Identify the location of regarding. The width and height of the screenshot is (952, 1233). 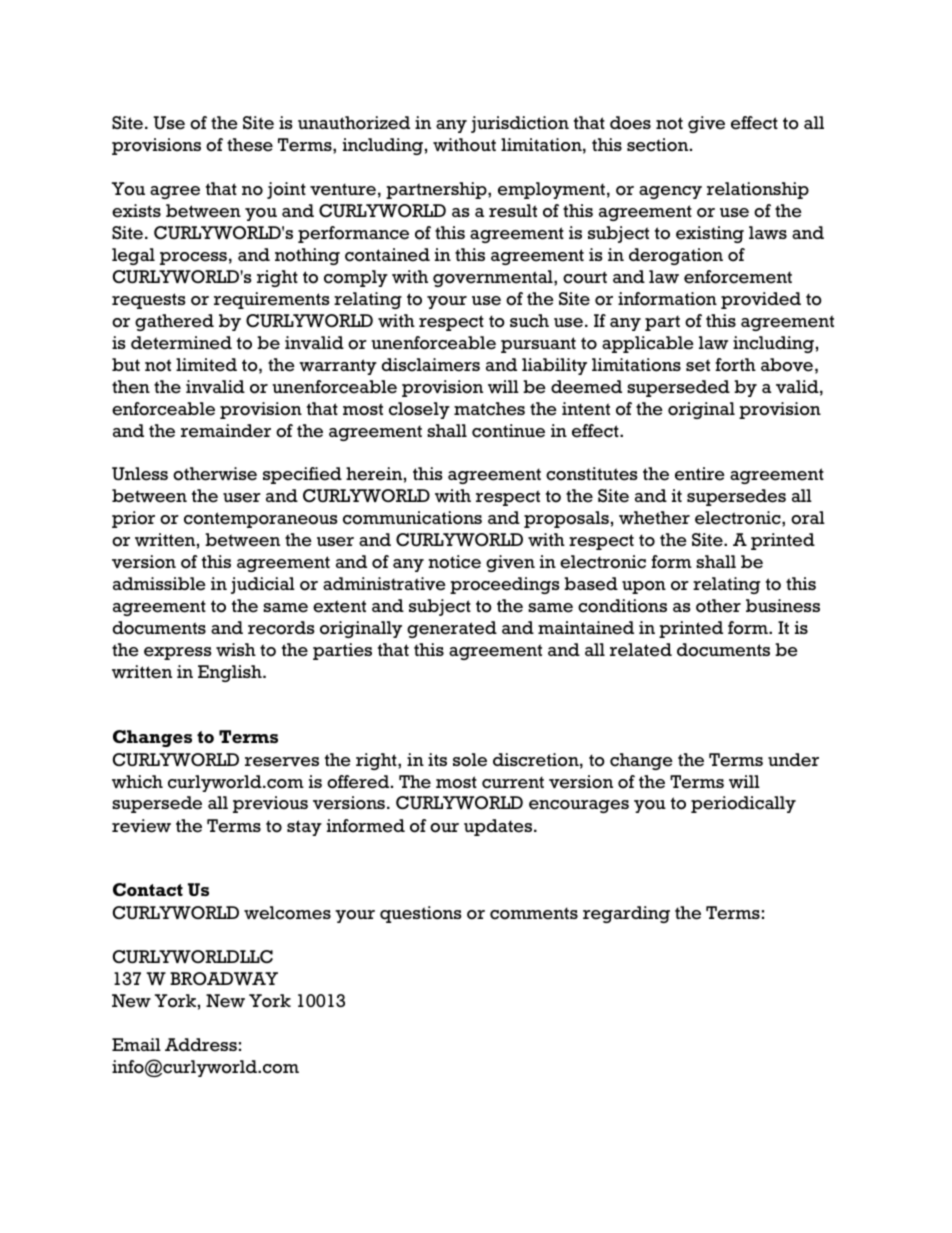
(626, 914).
